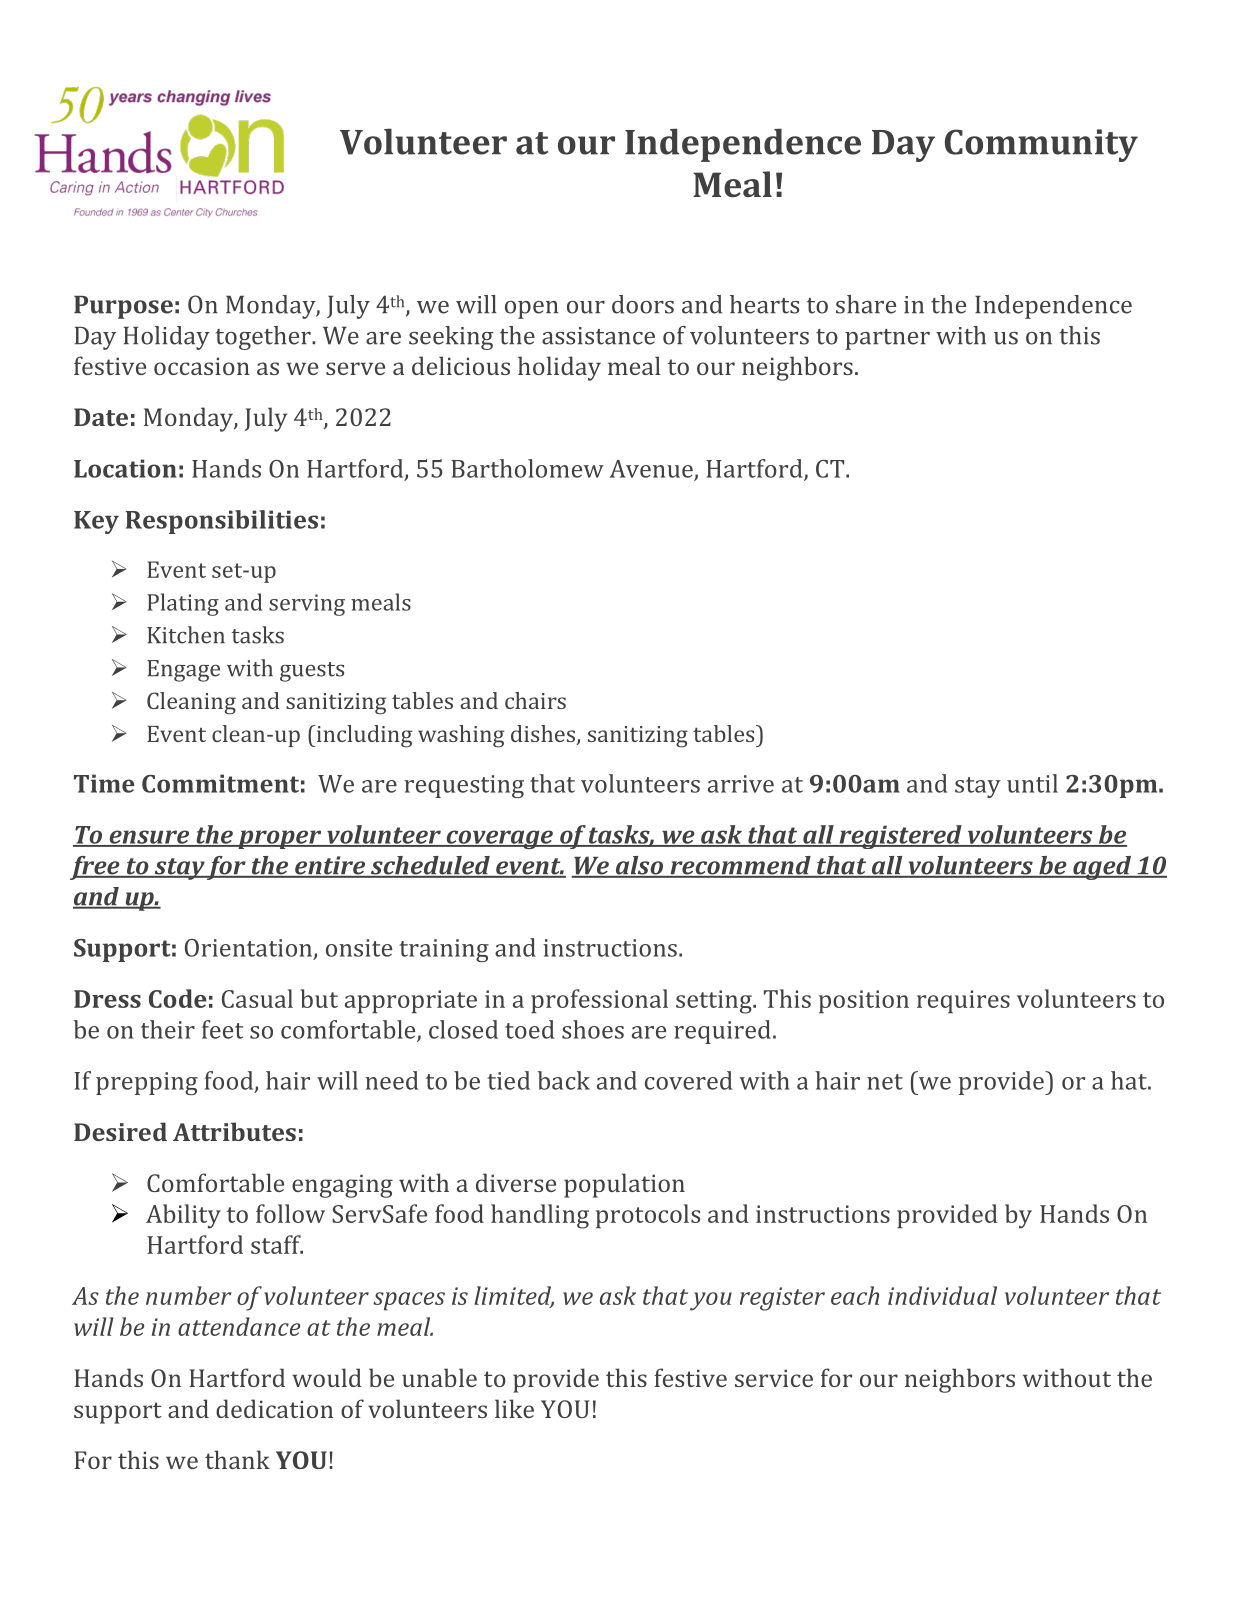 Image resolution: width=1240 pixels, height=1605 pixels. Describe the element at coordinates (885, 1082) in the image. I see `net` at that location.
